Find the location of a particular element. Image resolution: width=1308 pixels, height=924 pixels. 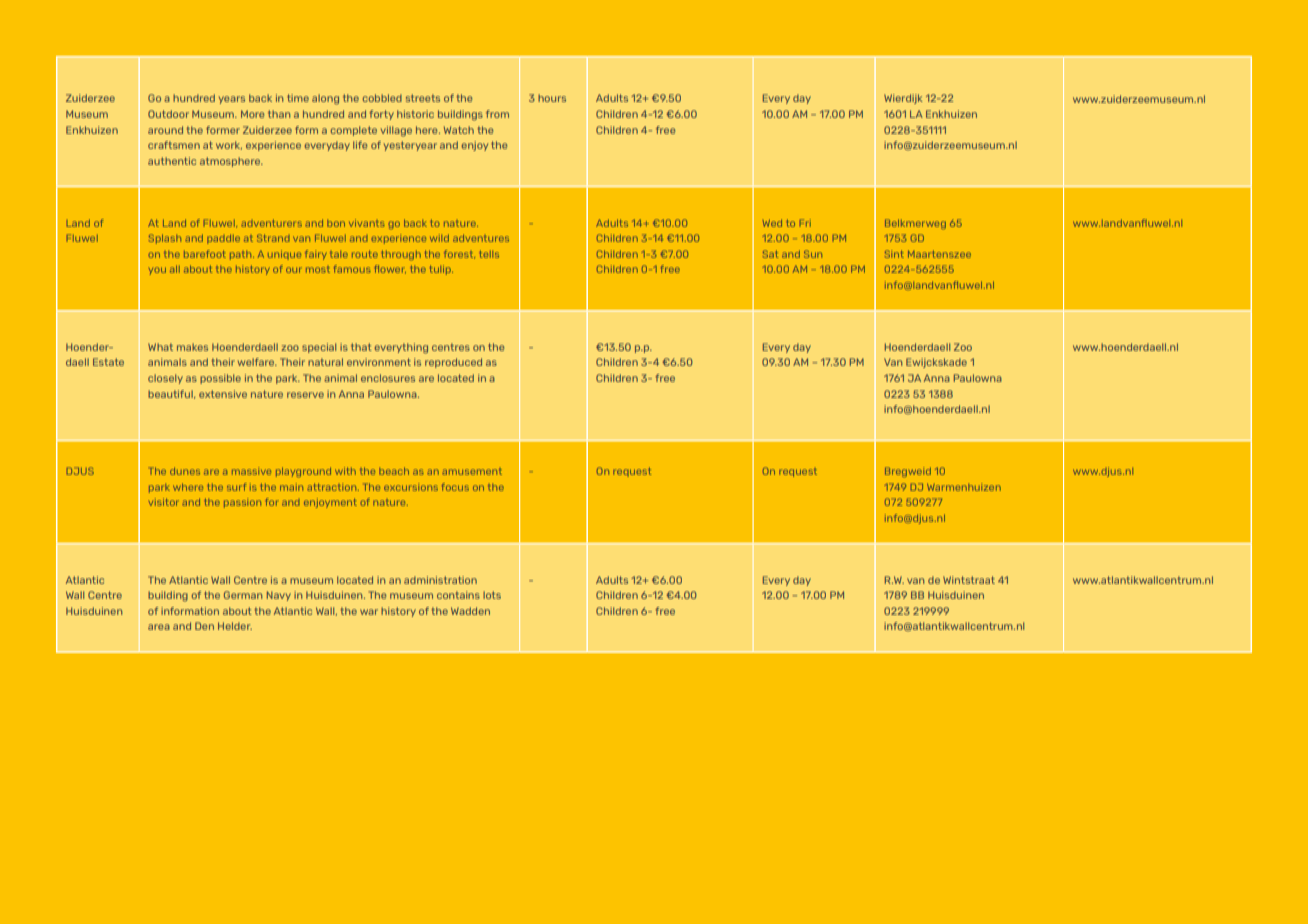

hours is located at coordinates (552, 98).
